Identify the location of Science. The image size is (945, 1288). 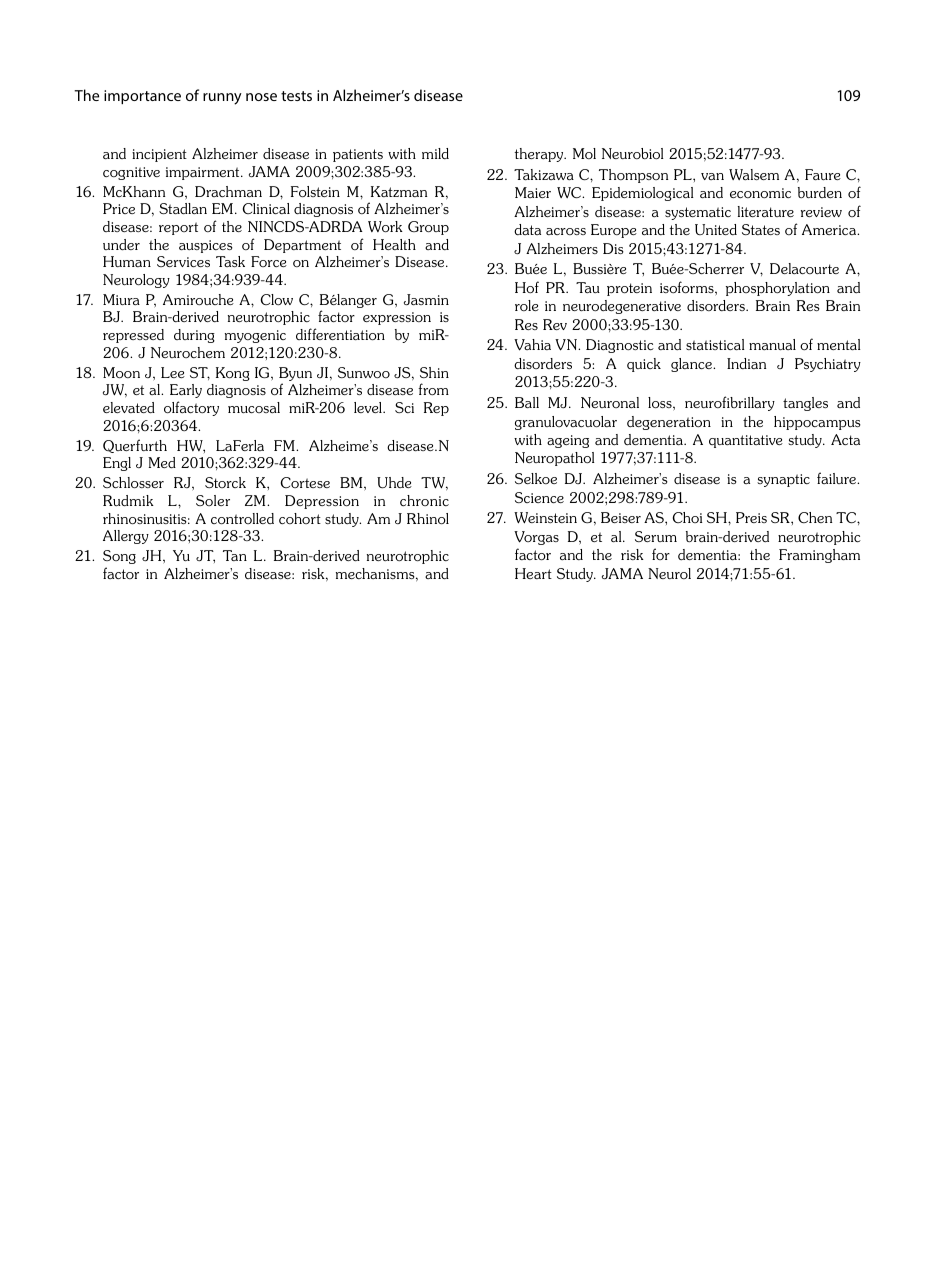
(539, 497).
